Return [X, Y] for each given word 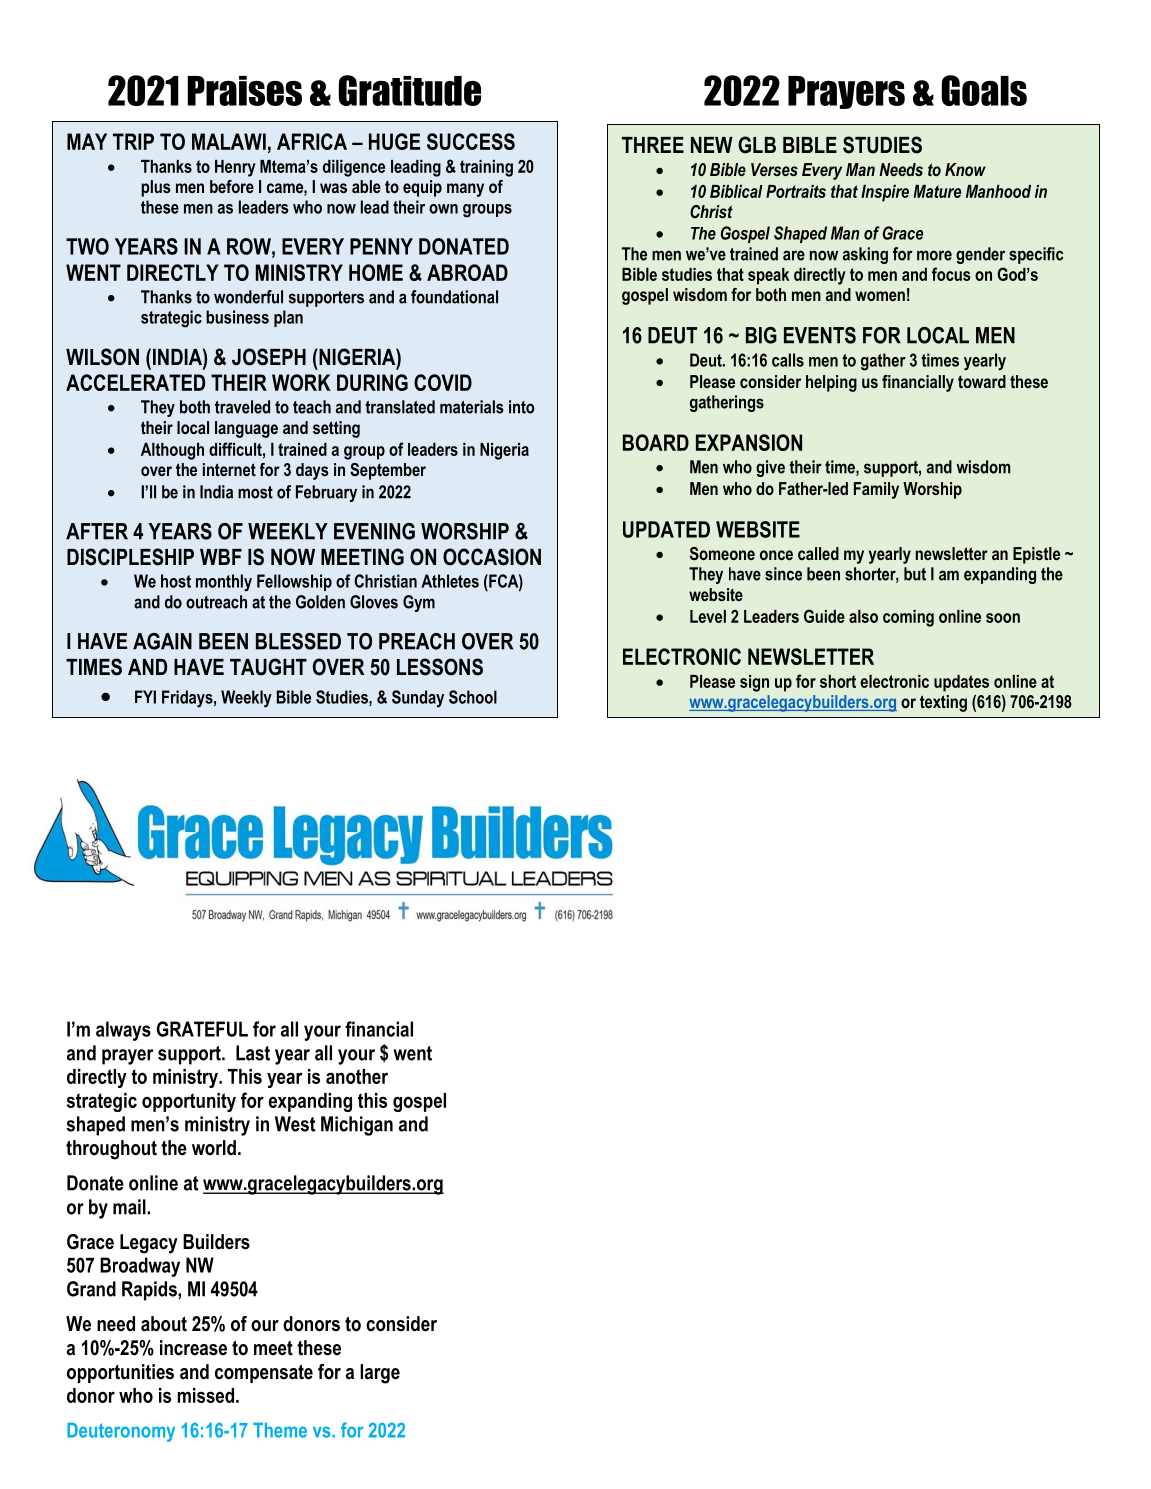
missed [207, 1395]
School [473, 697]
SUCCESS [471, 141]
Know [965, 169]
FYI [145, 697]
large [380, 1374]
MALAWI [229, 141]
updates [961, 683]
